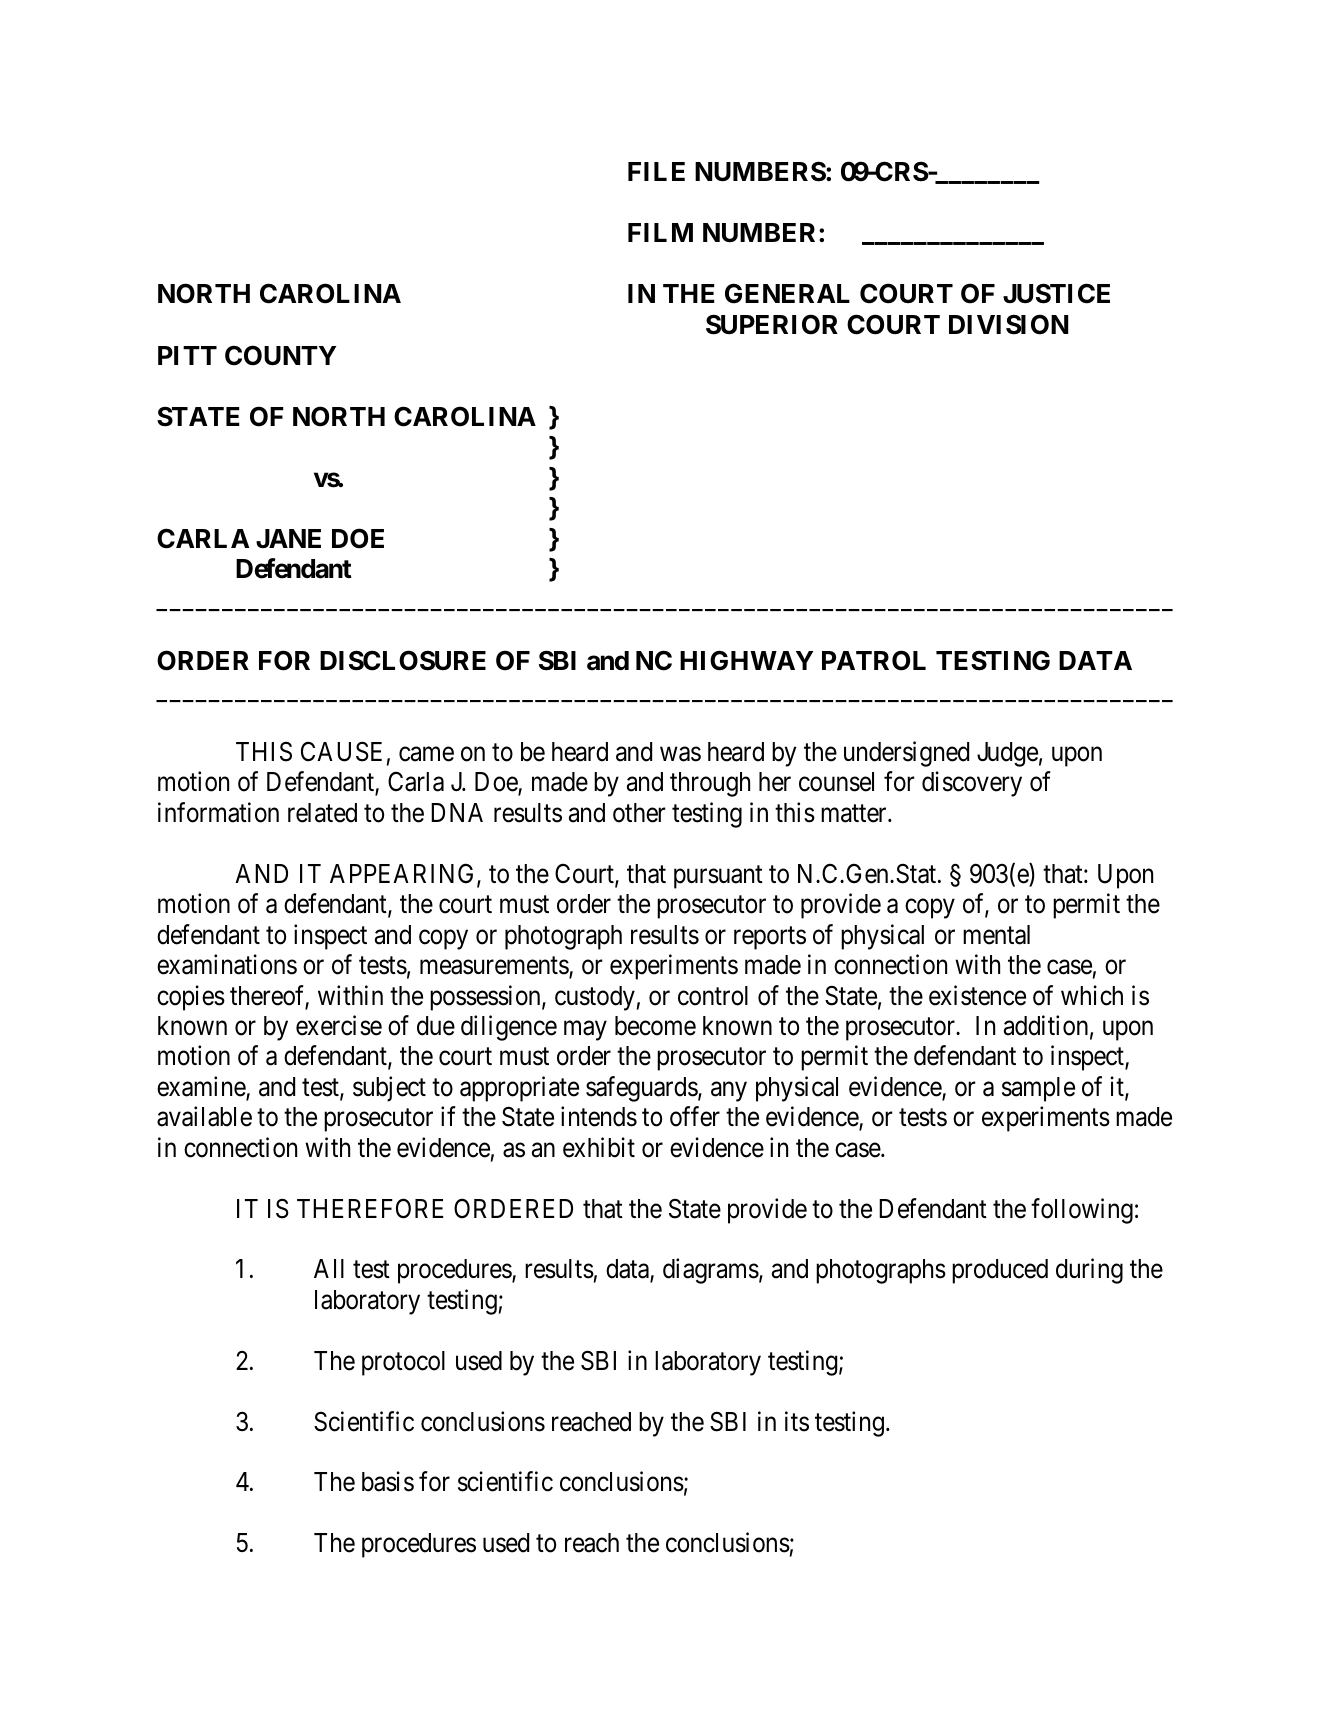  I want to click on COUNTY, so click(280, 355).
